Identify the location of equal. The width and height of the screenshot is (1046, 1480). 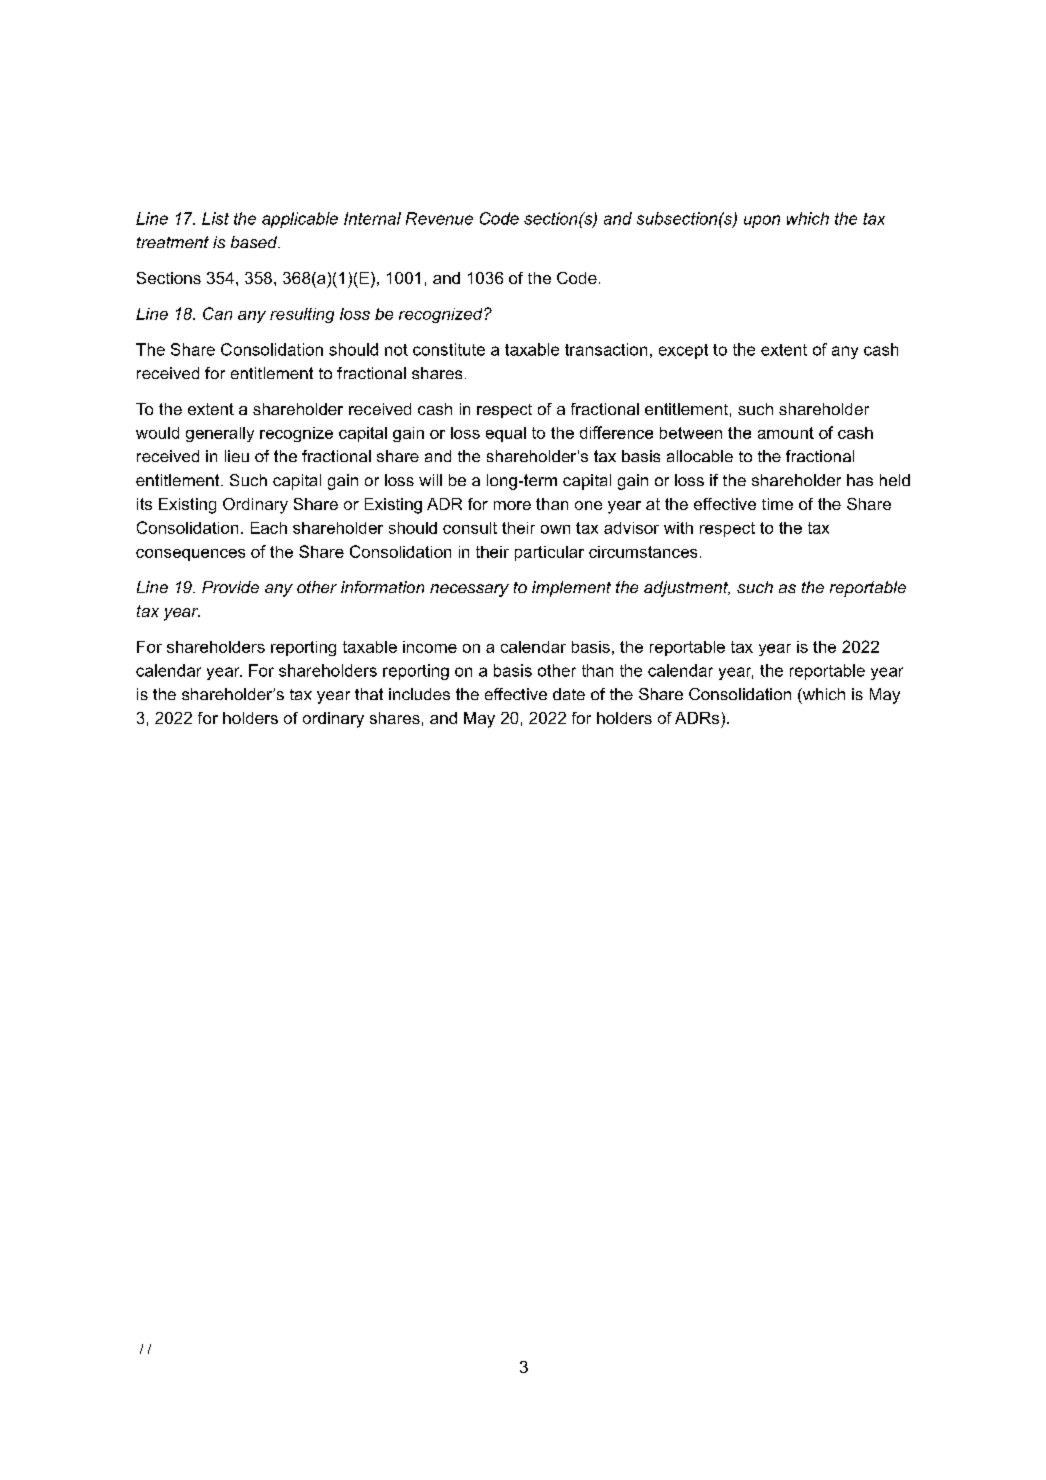
(506, 434).
